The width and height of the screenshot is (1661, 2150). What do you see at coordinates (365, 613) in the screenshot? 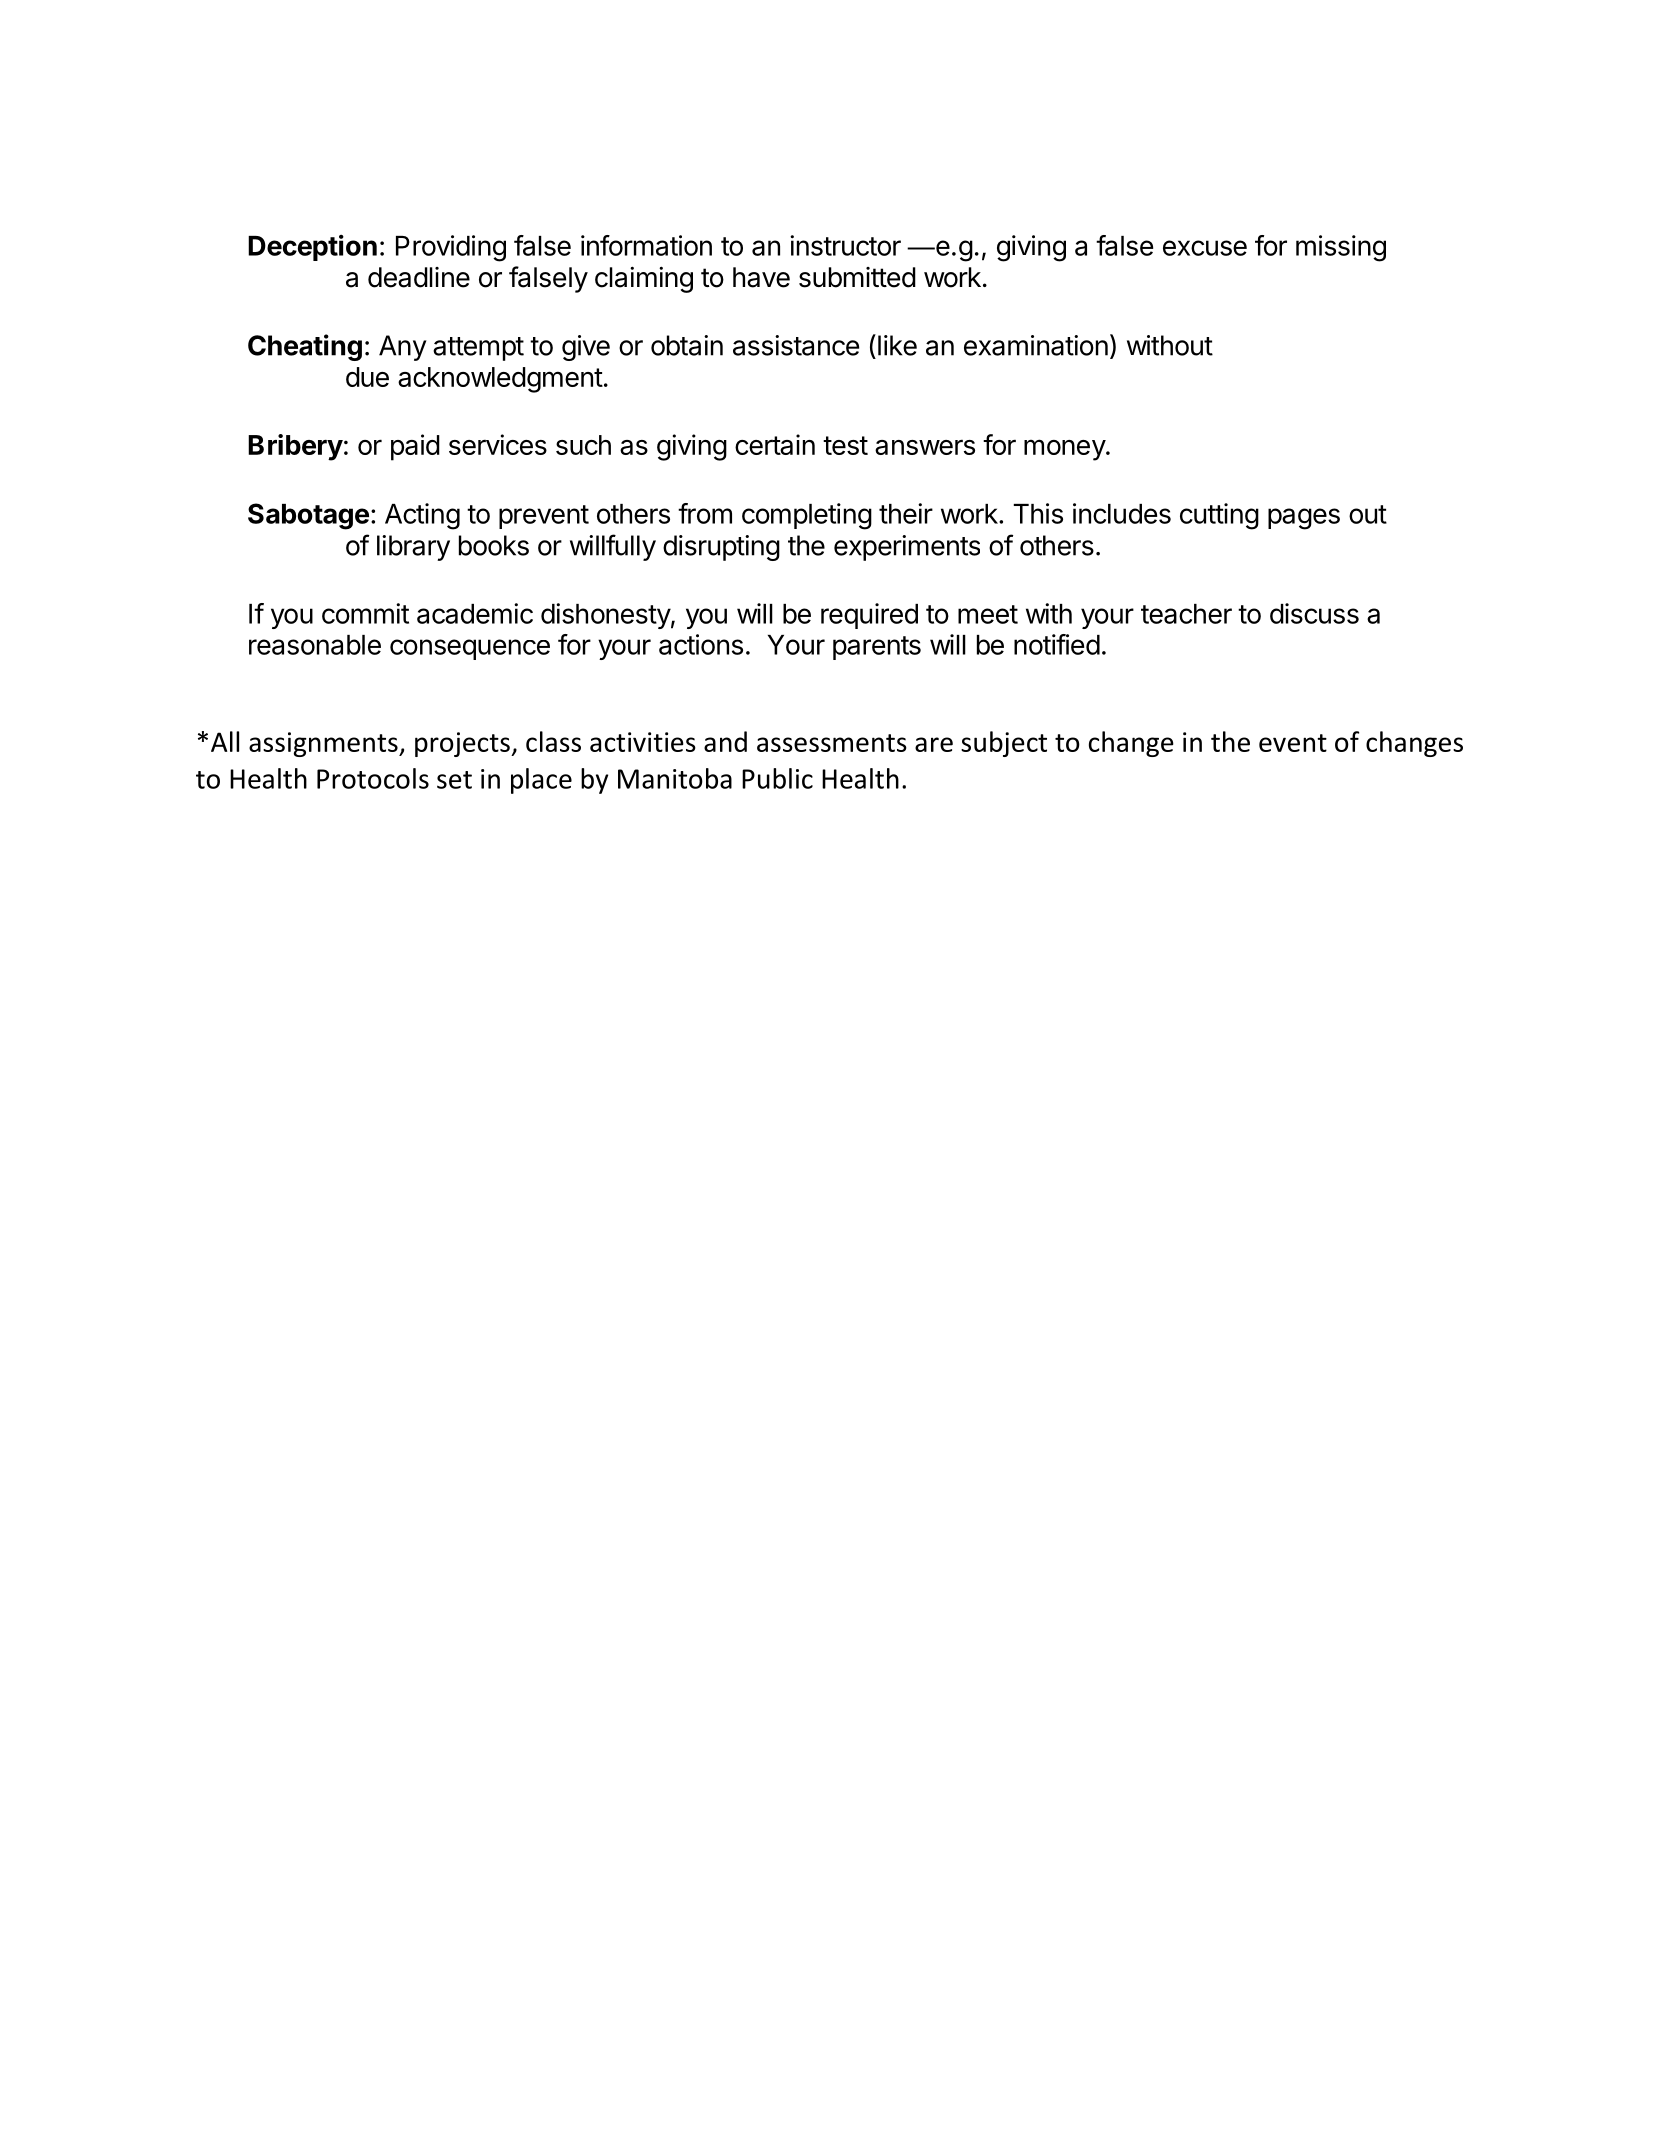
I see `commit` at bounding box center [365, 613].
